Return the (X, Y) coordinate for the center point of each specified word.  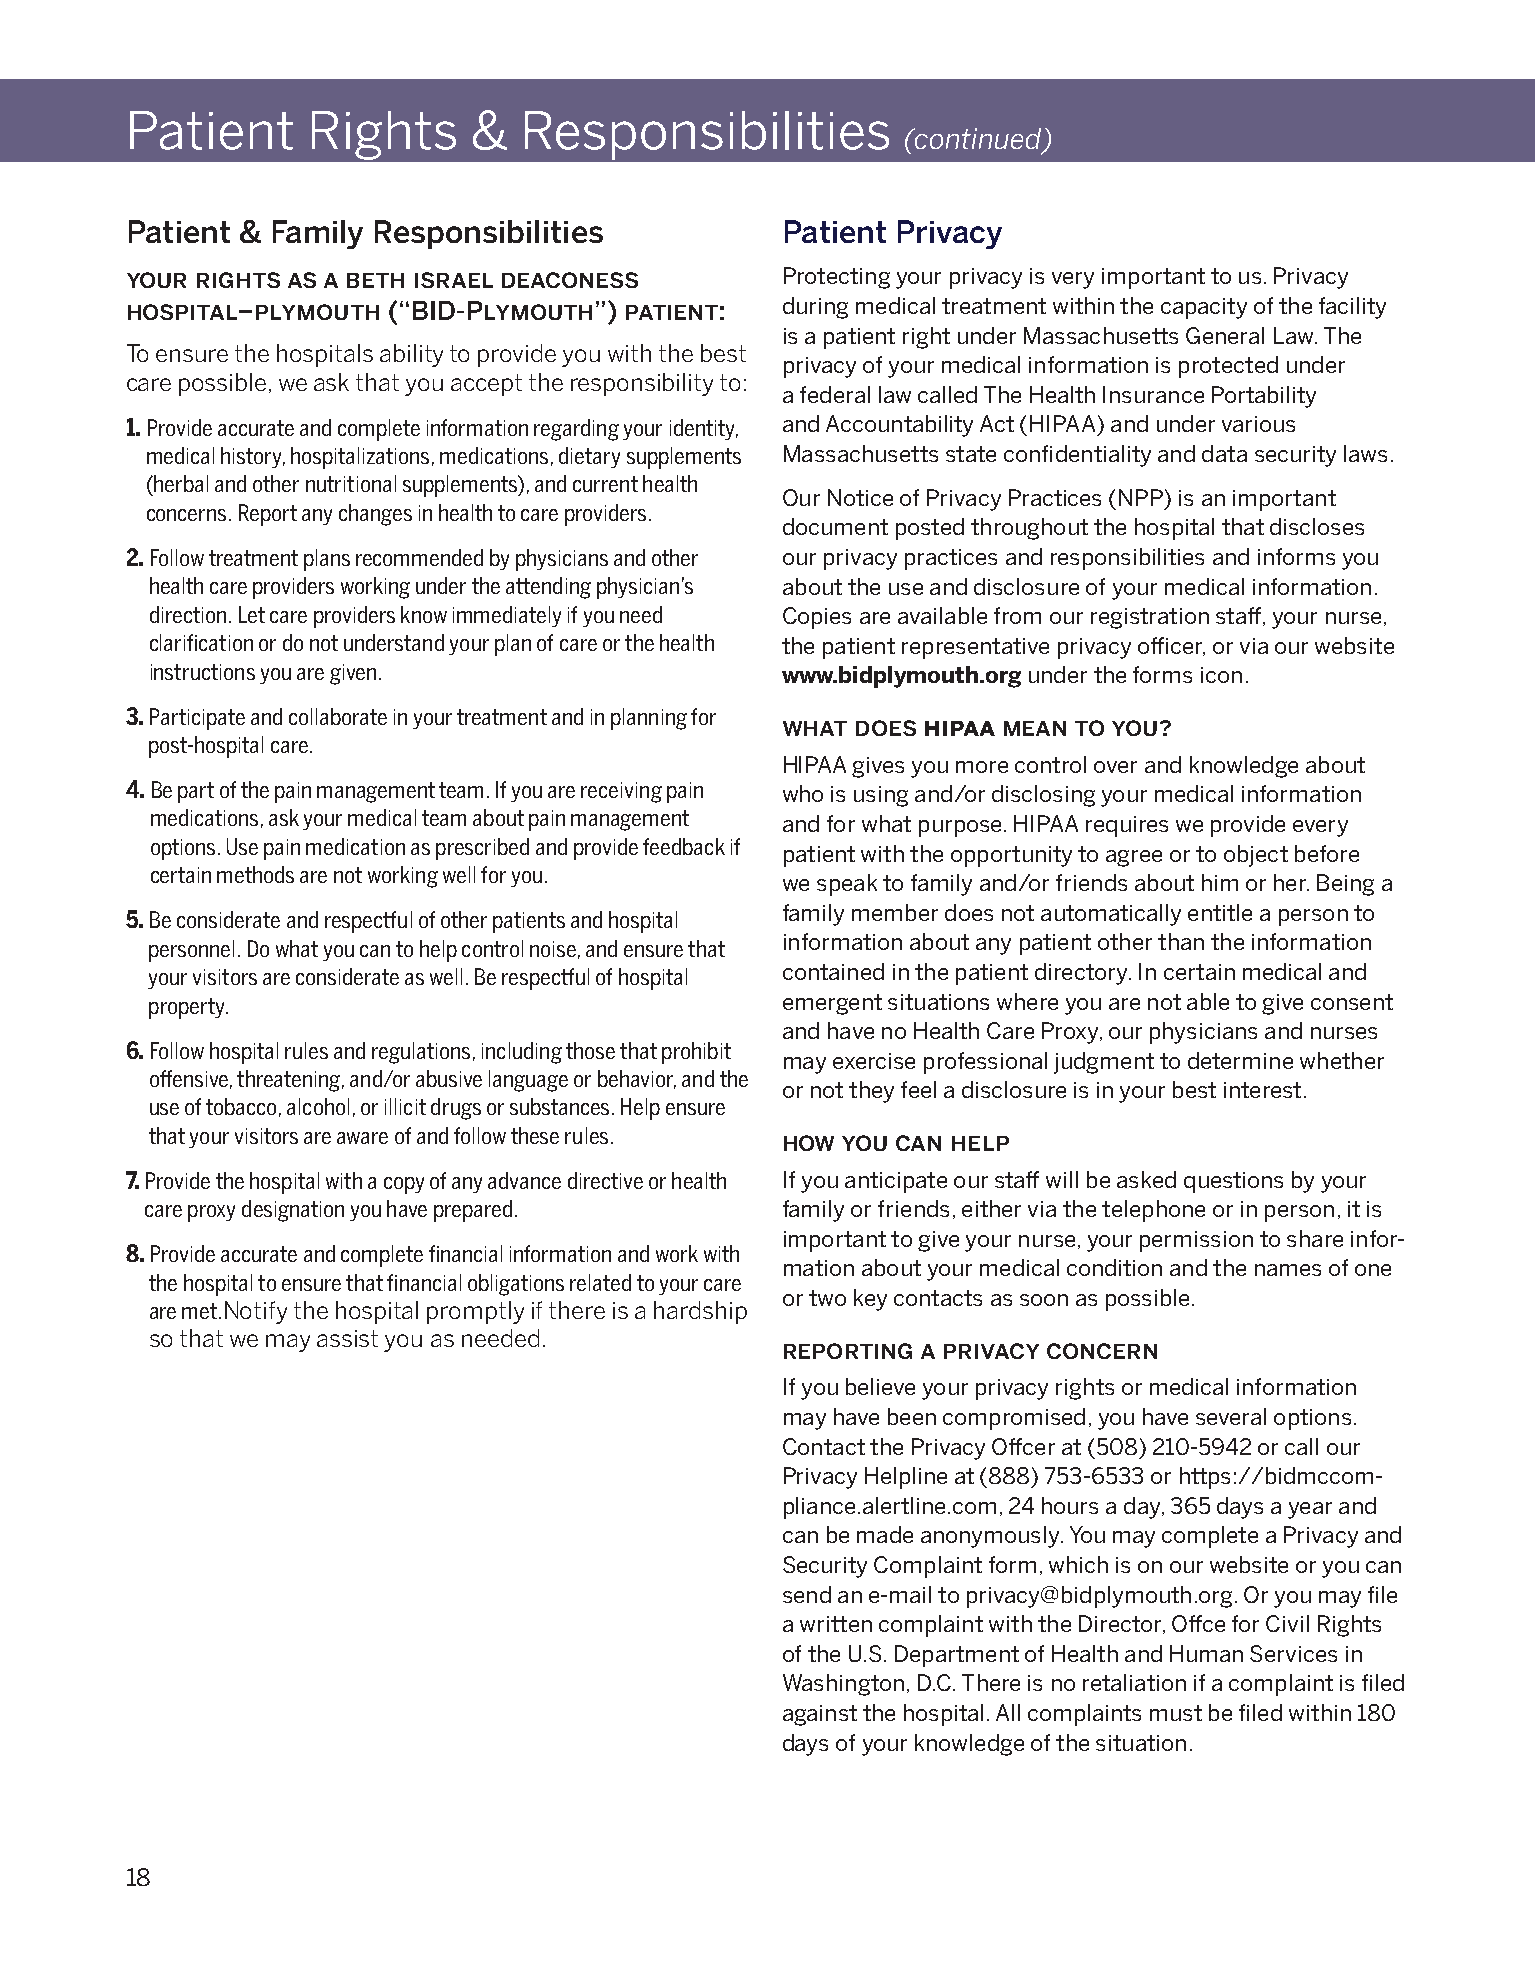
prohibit (696, 1053)
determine (1240, 1060)
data (1224, 453)
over (1115, 767)
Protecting (837, 278)
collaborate (338, 716)
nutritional (351, 483)
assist (347, 1338)
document (835, 526)
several (1231, 1416)
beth (375, 280)
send (807, 1594)
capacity (1204, 308)
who (803, 793)
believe (880, 1386)
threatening (288, 1081)
